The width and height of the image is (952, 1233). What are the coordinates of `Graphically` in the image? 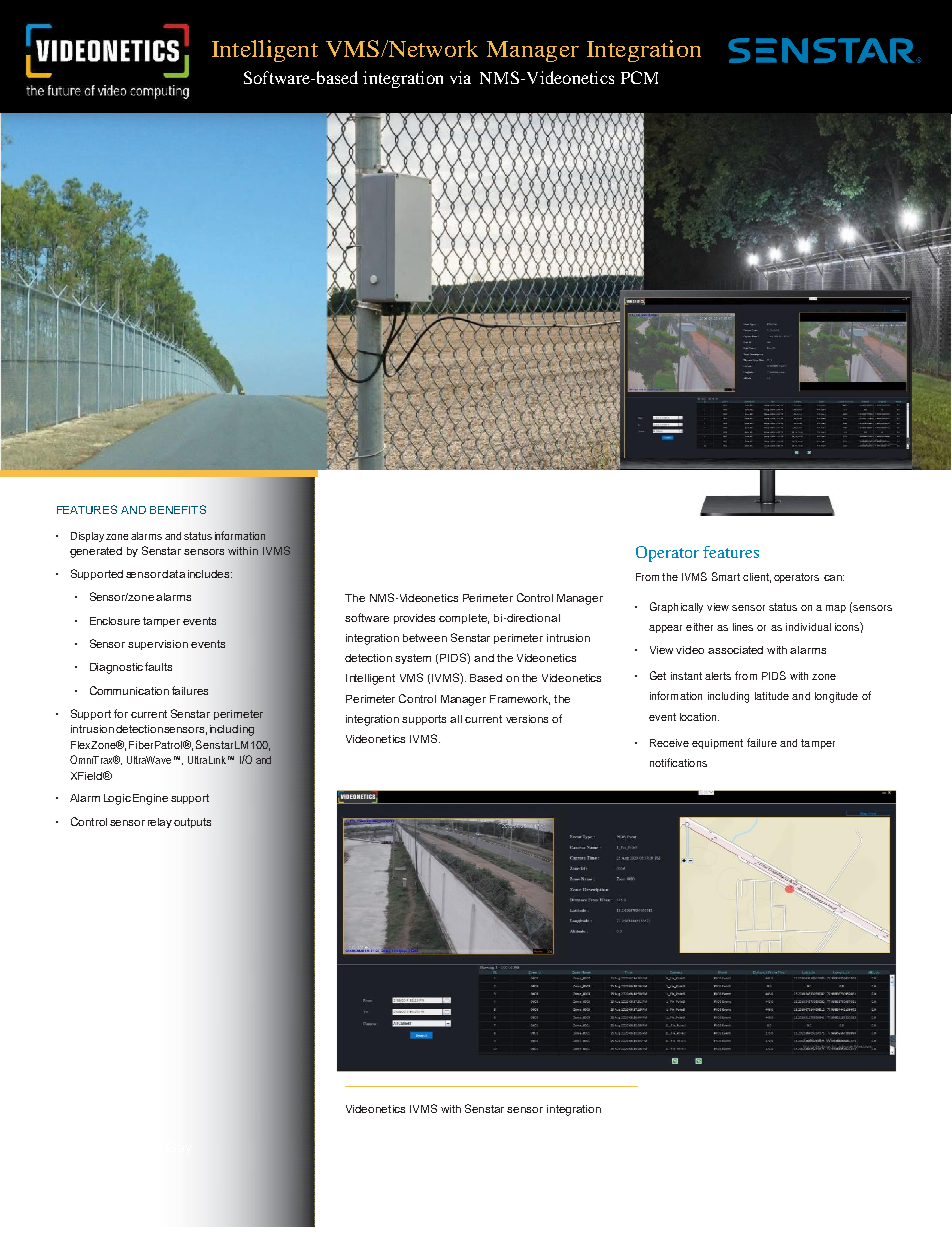 It's located at (676, 607).
